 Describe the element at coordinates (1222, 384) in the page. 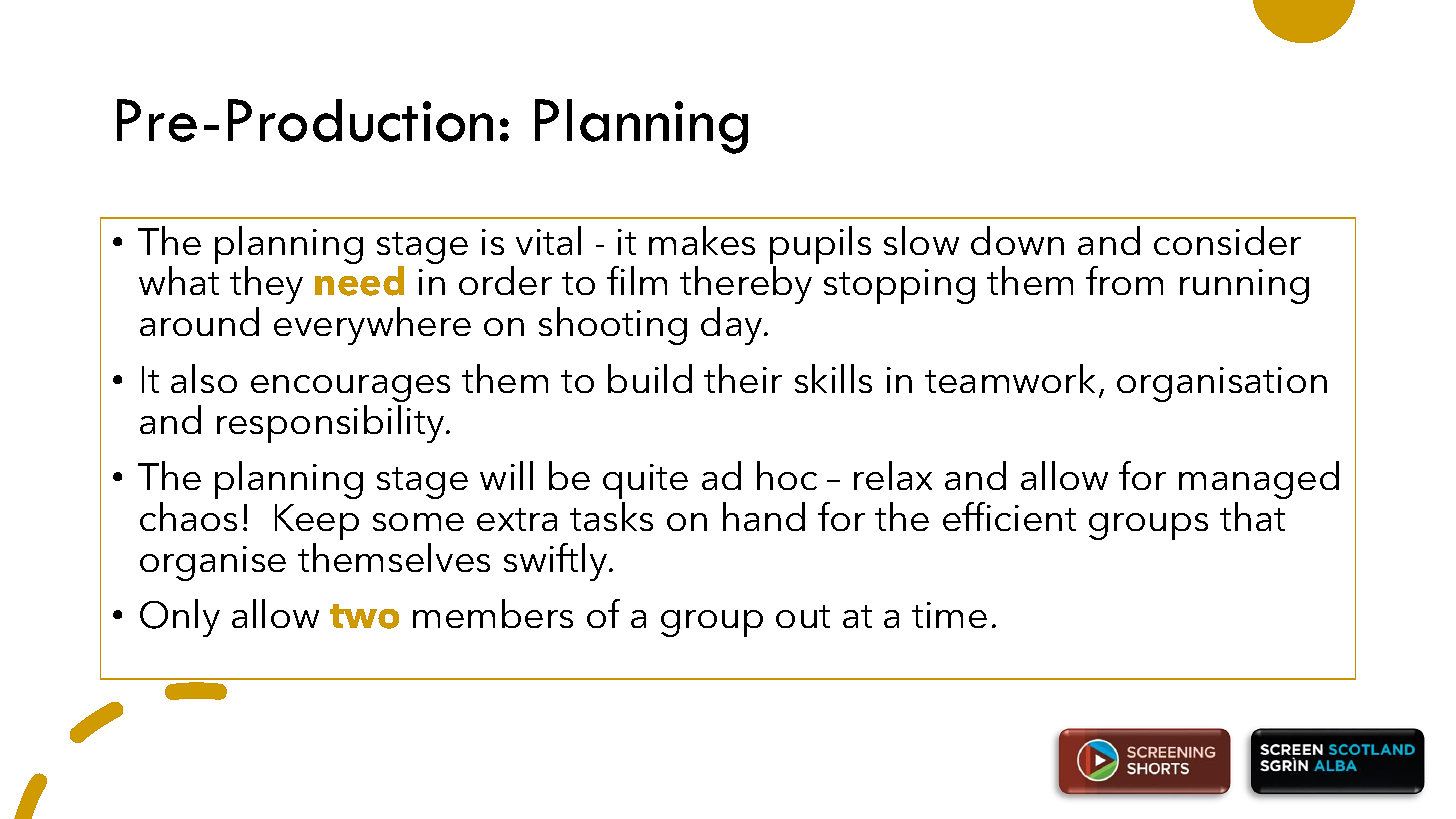

I see `organisation` at that location.
